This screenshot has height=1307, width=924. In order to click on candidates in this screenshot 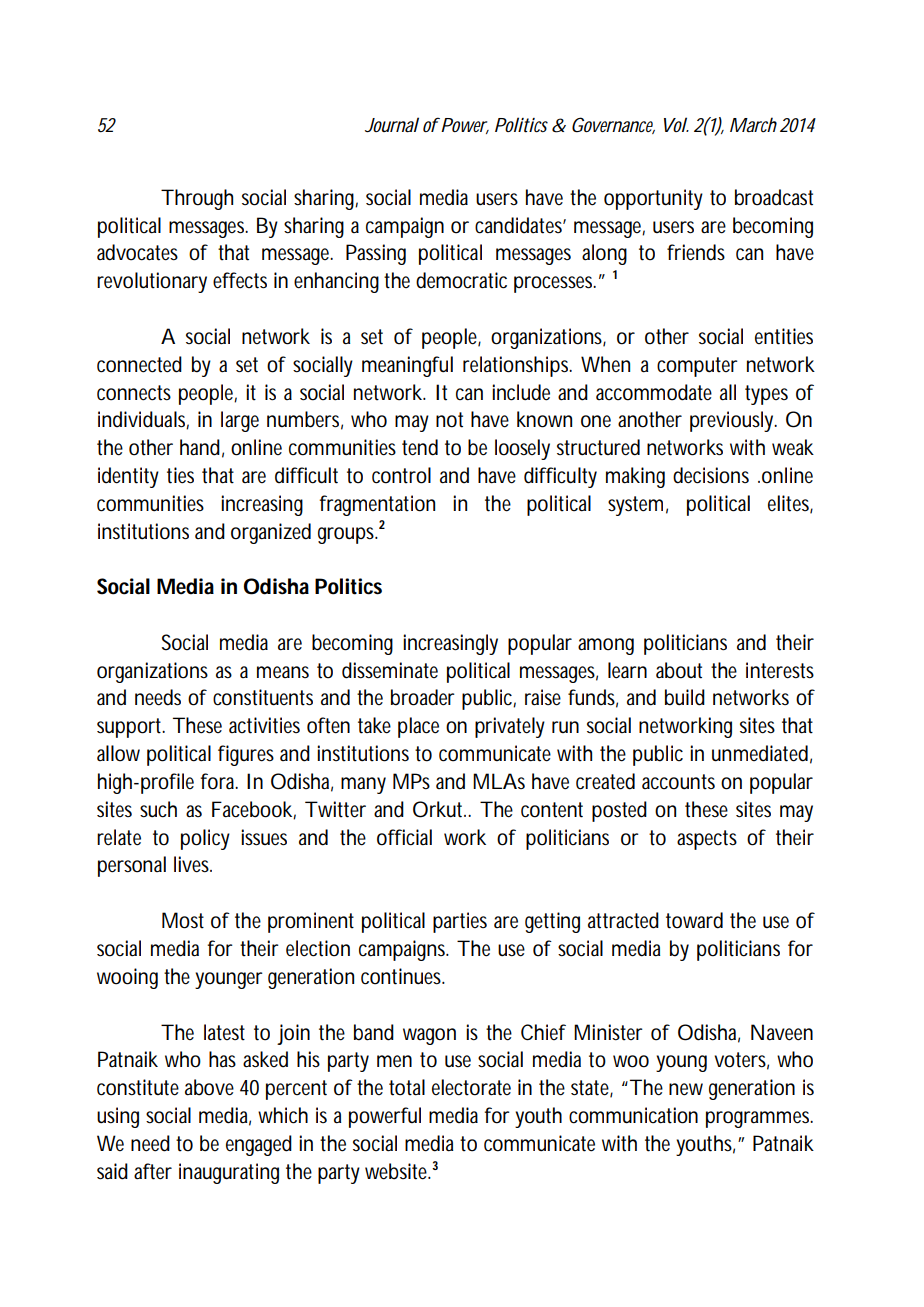, I will do `click(520, 225)`.
